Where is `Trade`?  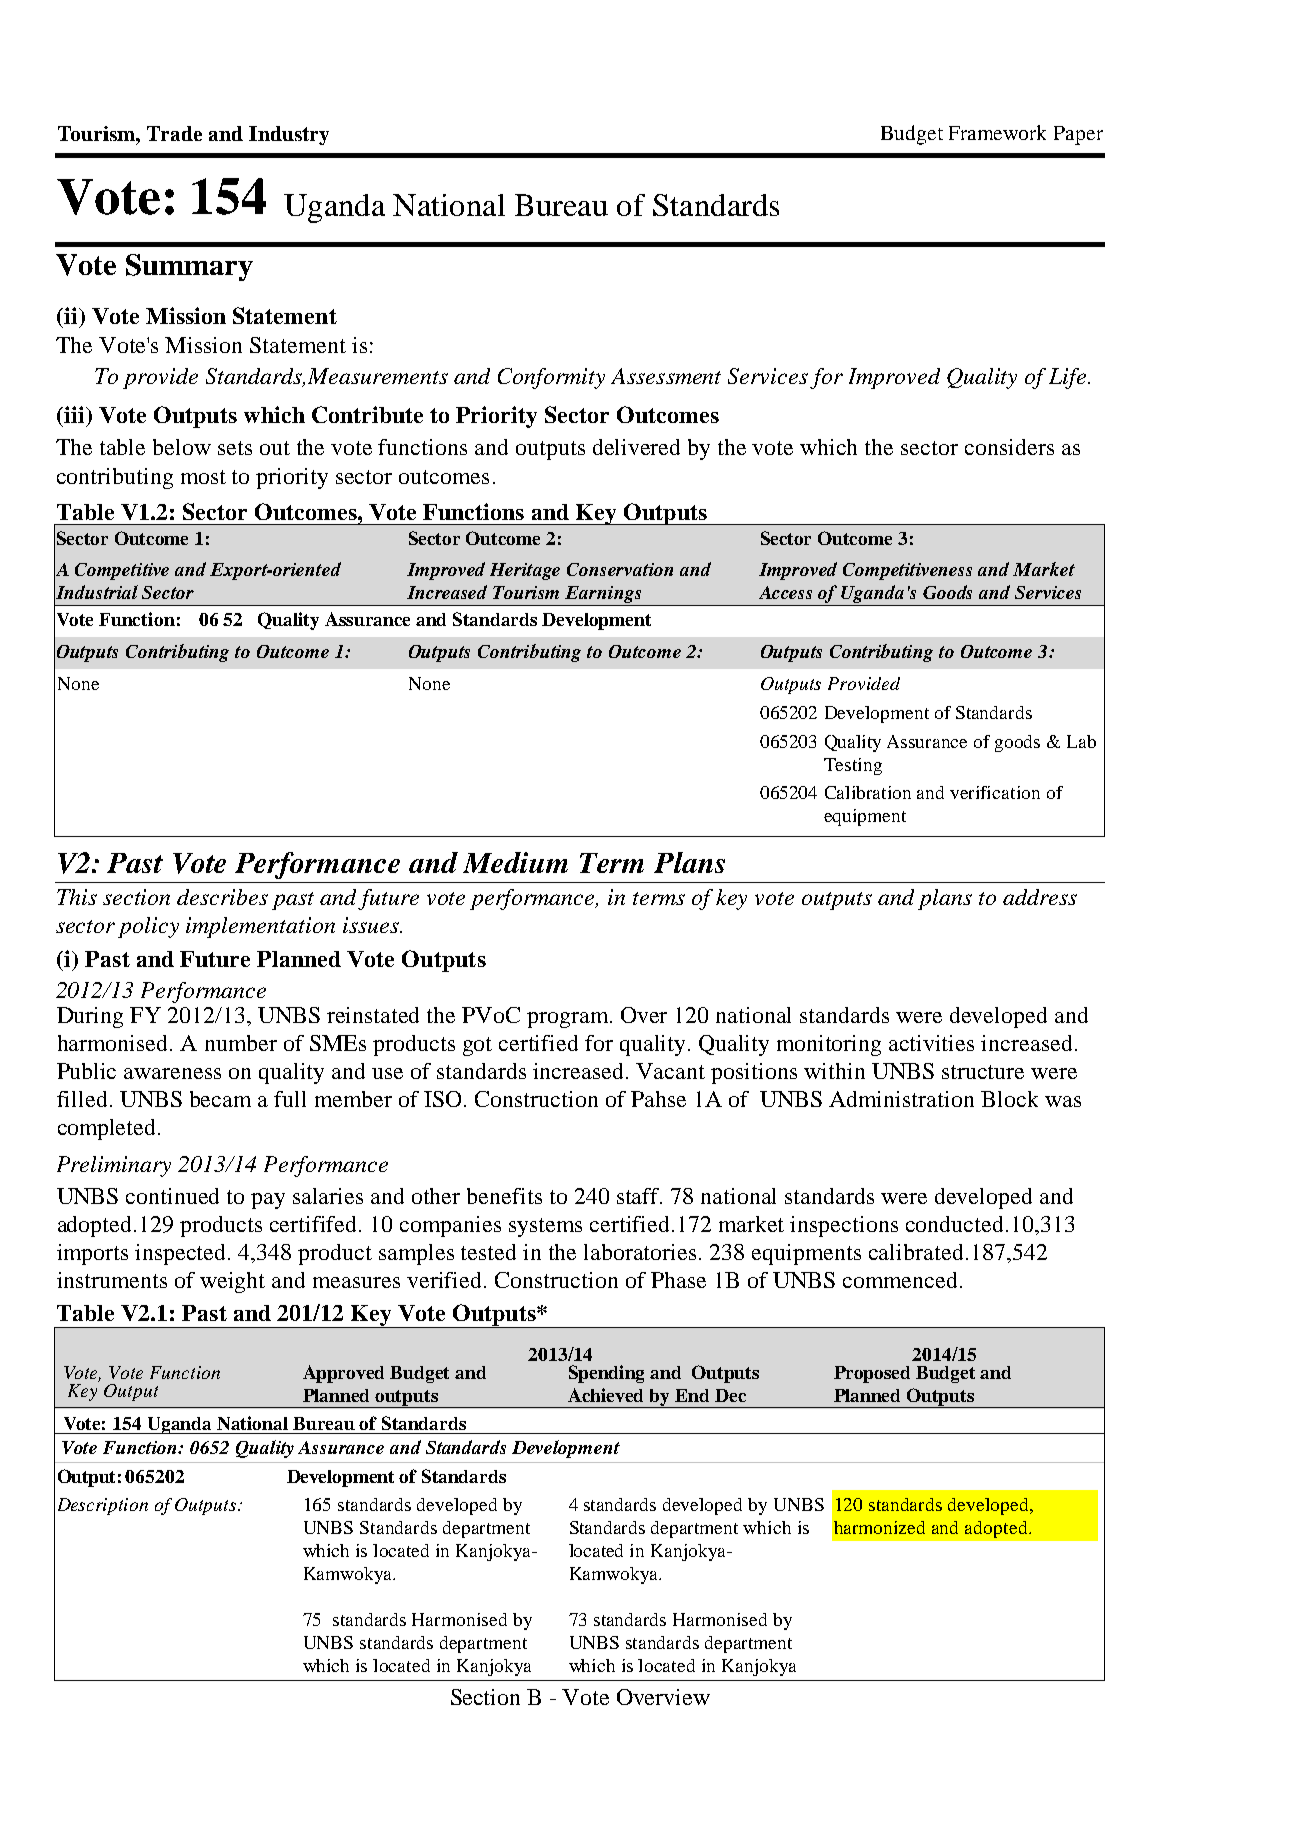
Trade is located at coordinates (174, 133).
